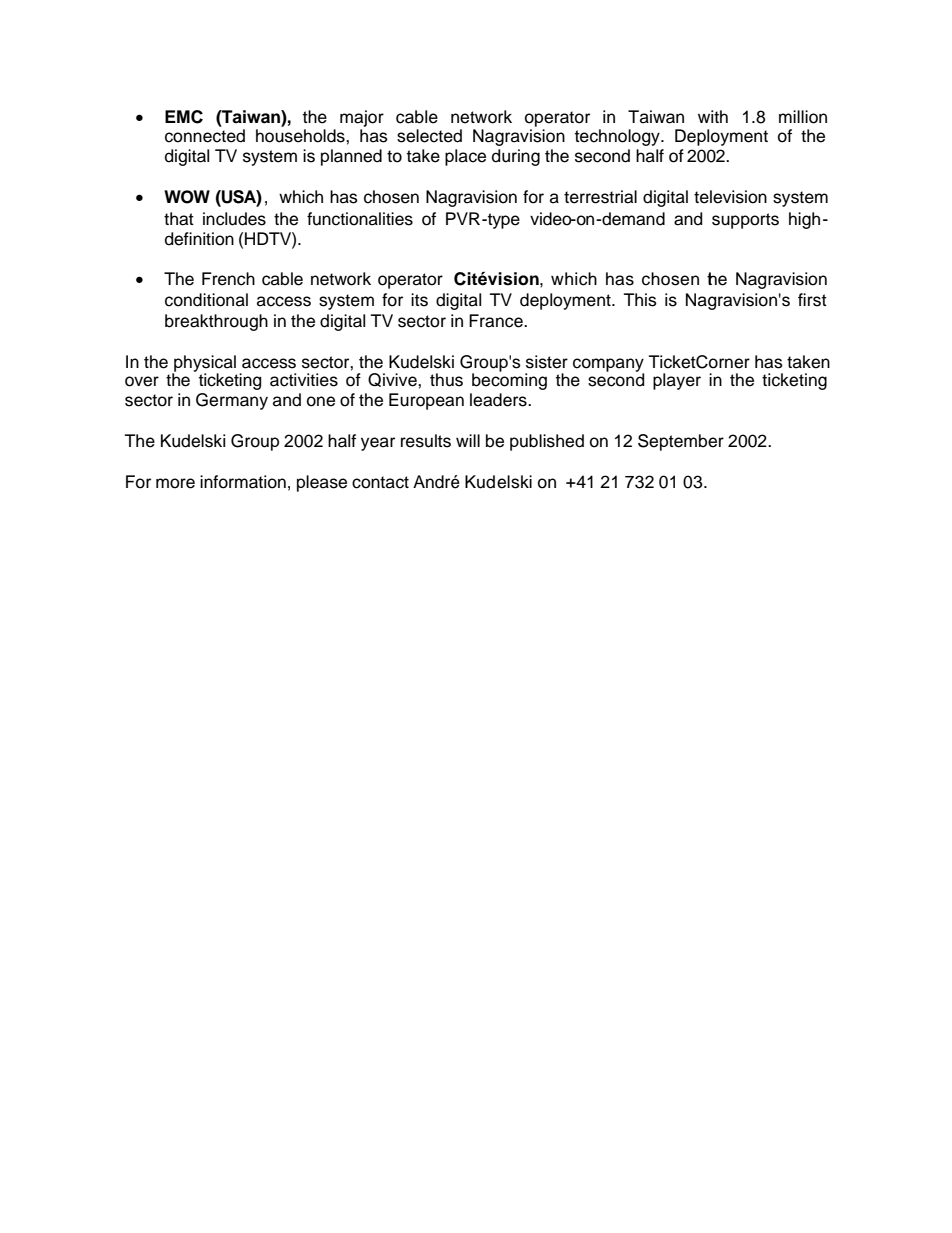 This screenshot has width=952, height=1233. Describe the element at coordinates (677, 381) in the screenshot. I see `player` at that location.
